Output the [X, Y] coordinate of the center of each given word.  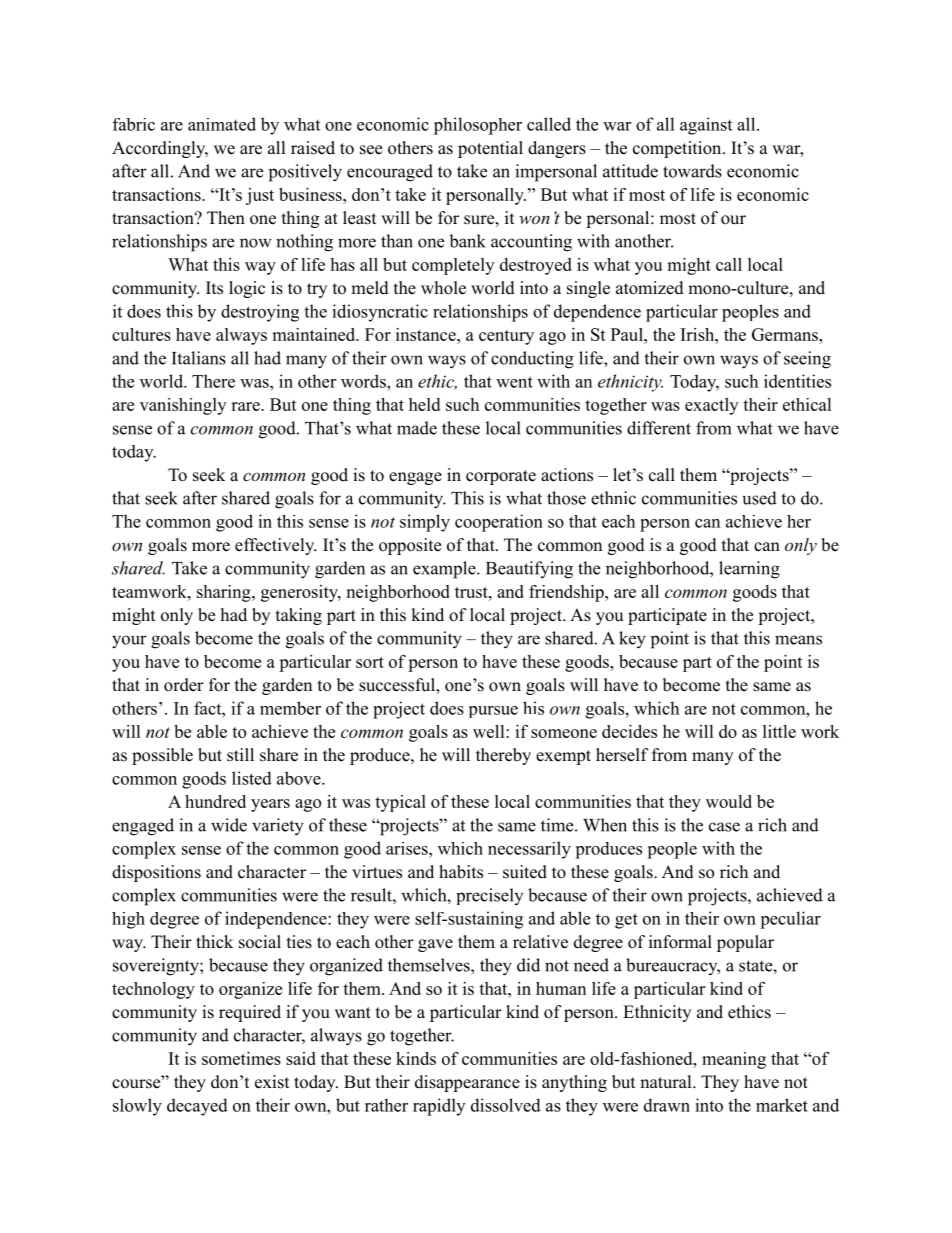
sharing [225, 593]
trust [472, 592]
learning [749, 570]
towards [692, 171]
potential [490, 149]
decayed [197, 1107]
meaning [734, 1060]
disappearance [467, 1083]
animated [222, 124]
